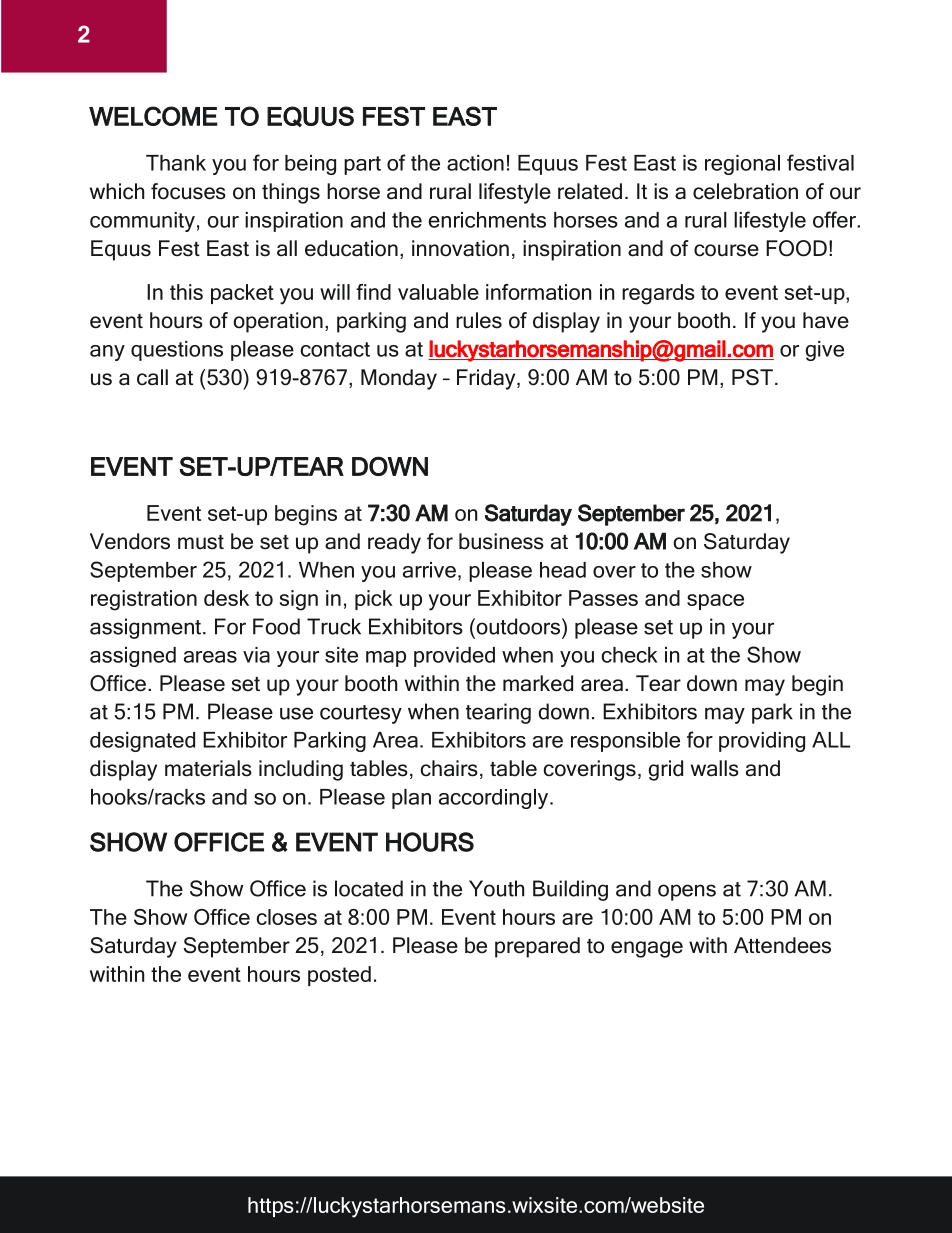 Image resolution: width=952 pixels, height=1233 pixels. Describe the element at coordinates (176, 163) in the screenshot. I see `Thank` at that location.
